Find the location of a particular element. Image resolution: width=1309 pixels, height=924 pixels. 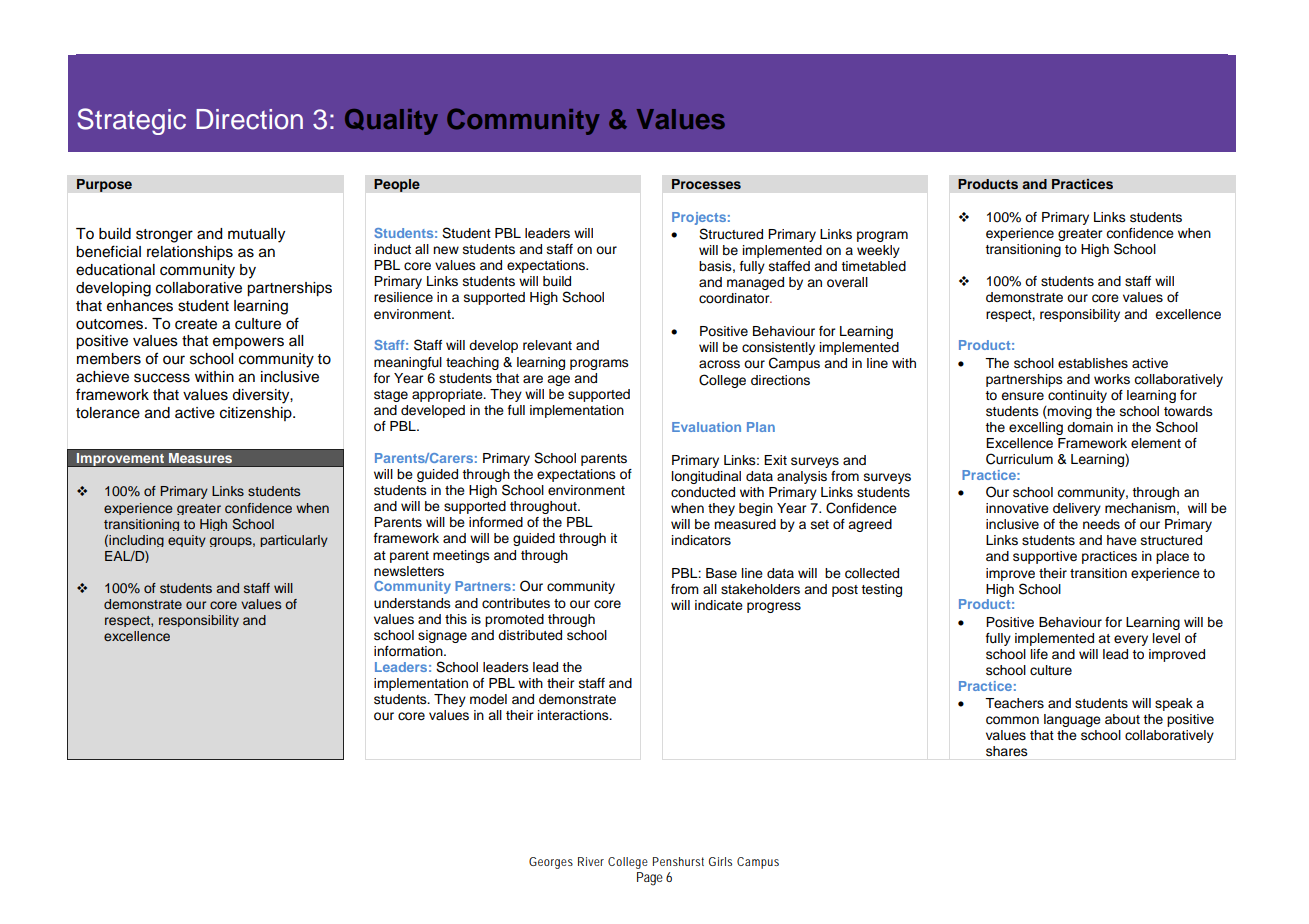

Strategic is located at coordinates (131, 121).
